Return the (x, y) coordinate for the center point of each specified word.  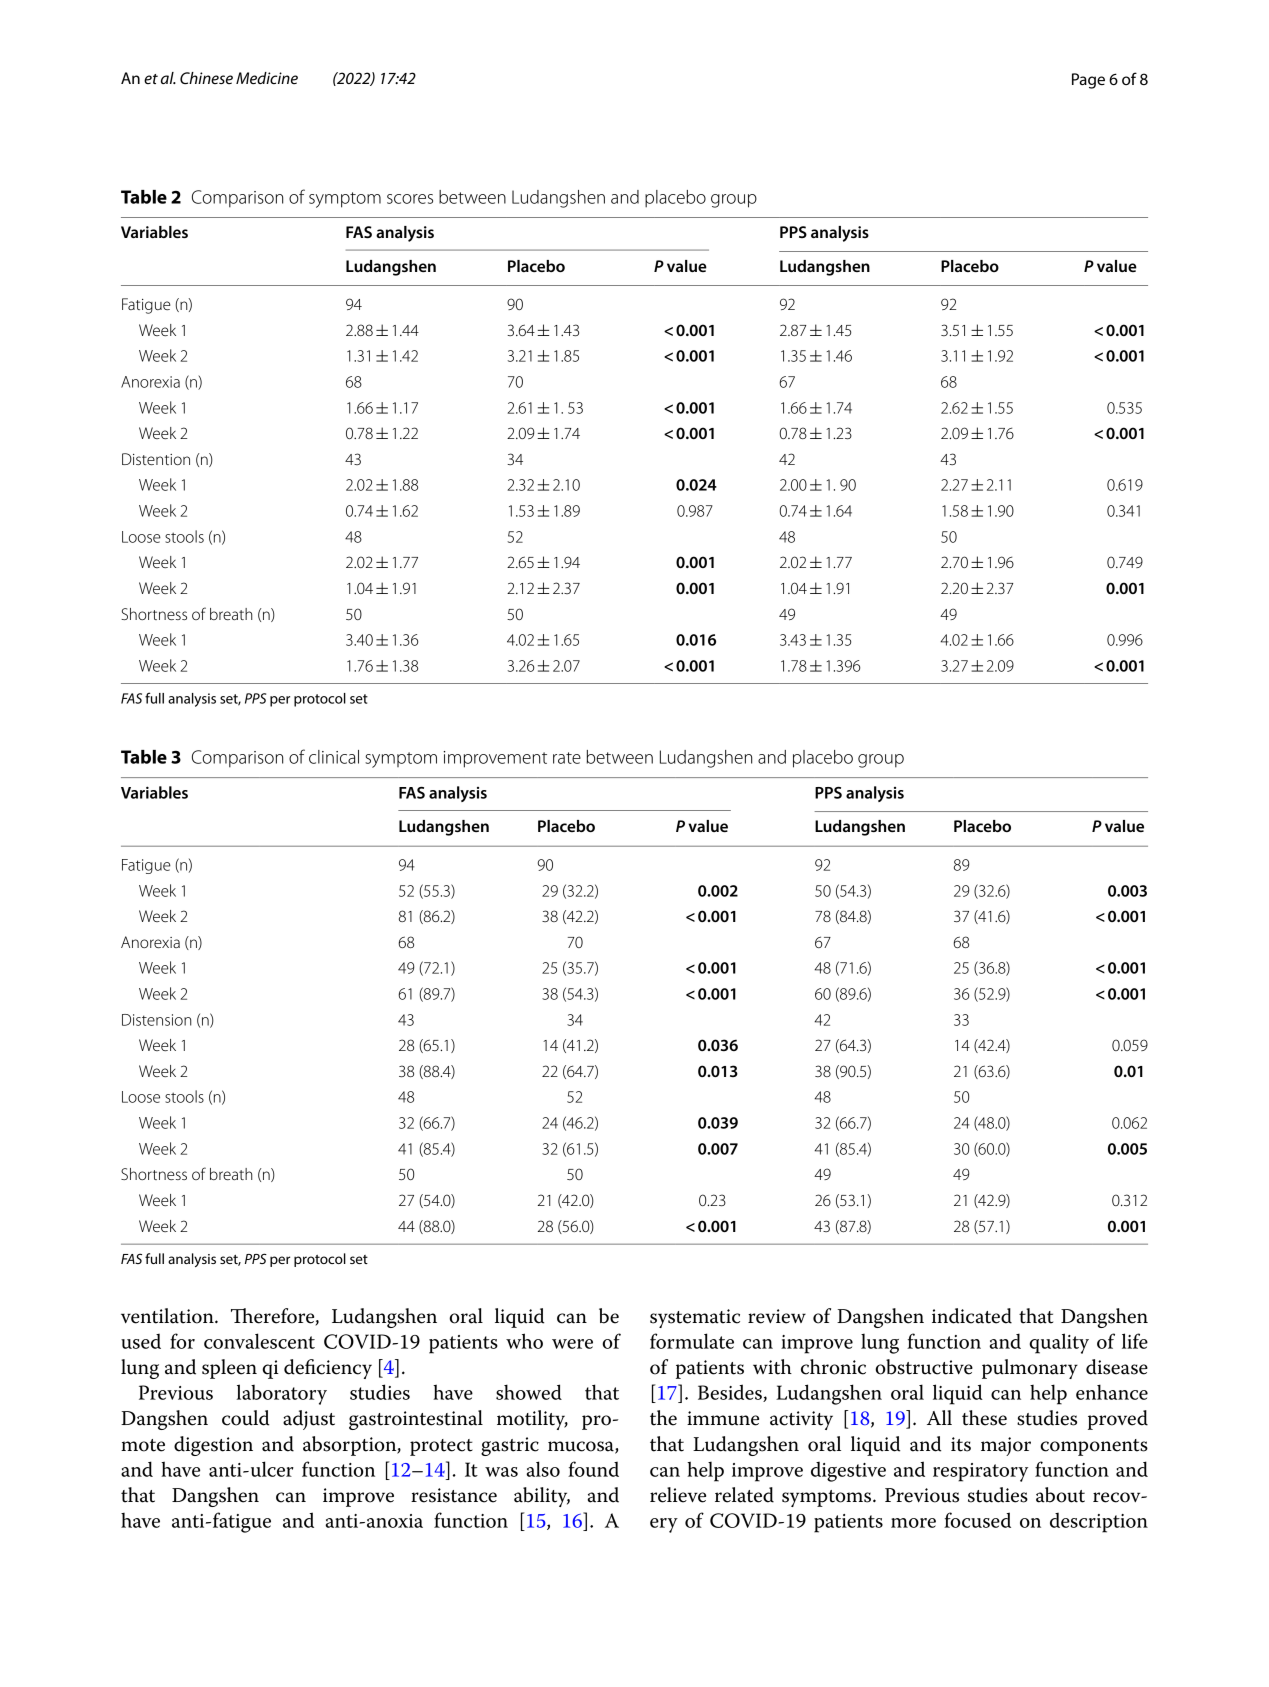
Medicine (267, 78)
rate (567, 758)
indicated (972, 1316)
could (245, 1418)
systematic (695, 1318)
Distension (157, 1020)
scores (410, 199)
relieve (678, 1495)
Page (1088, 81)
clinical (334, 757)
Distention (156, 459)
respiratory (980, 1472)
